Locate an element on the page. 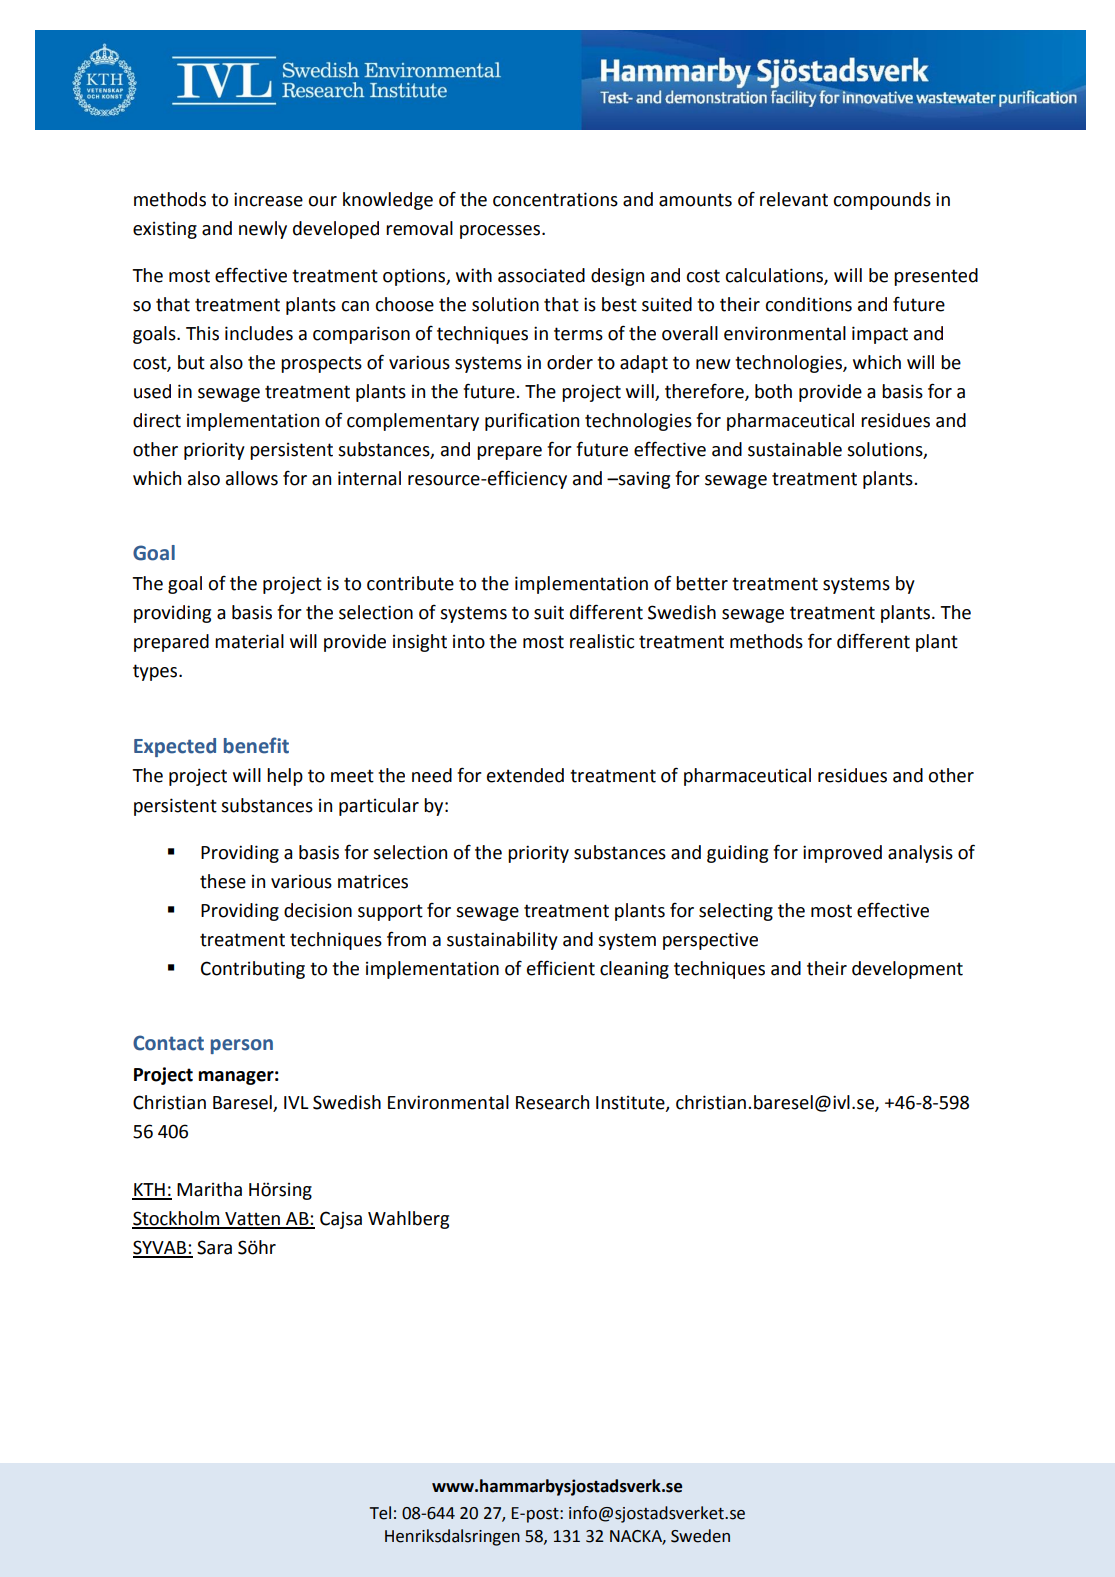  these is located at coordinates (223, 881).
